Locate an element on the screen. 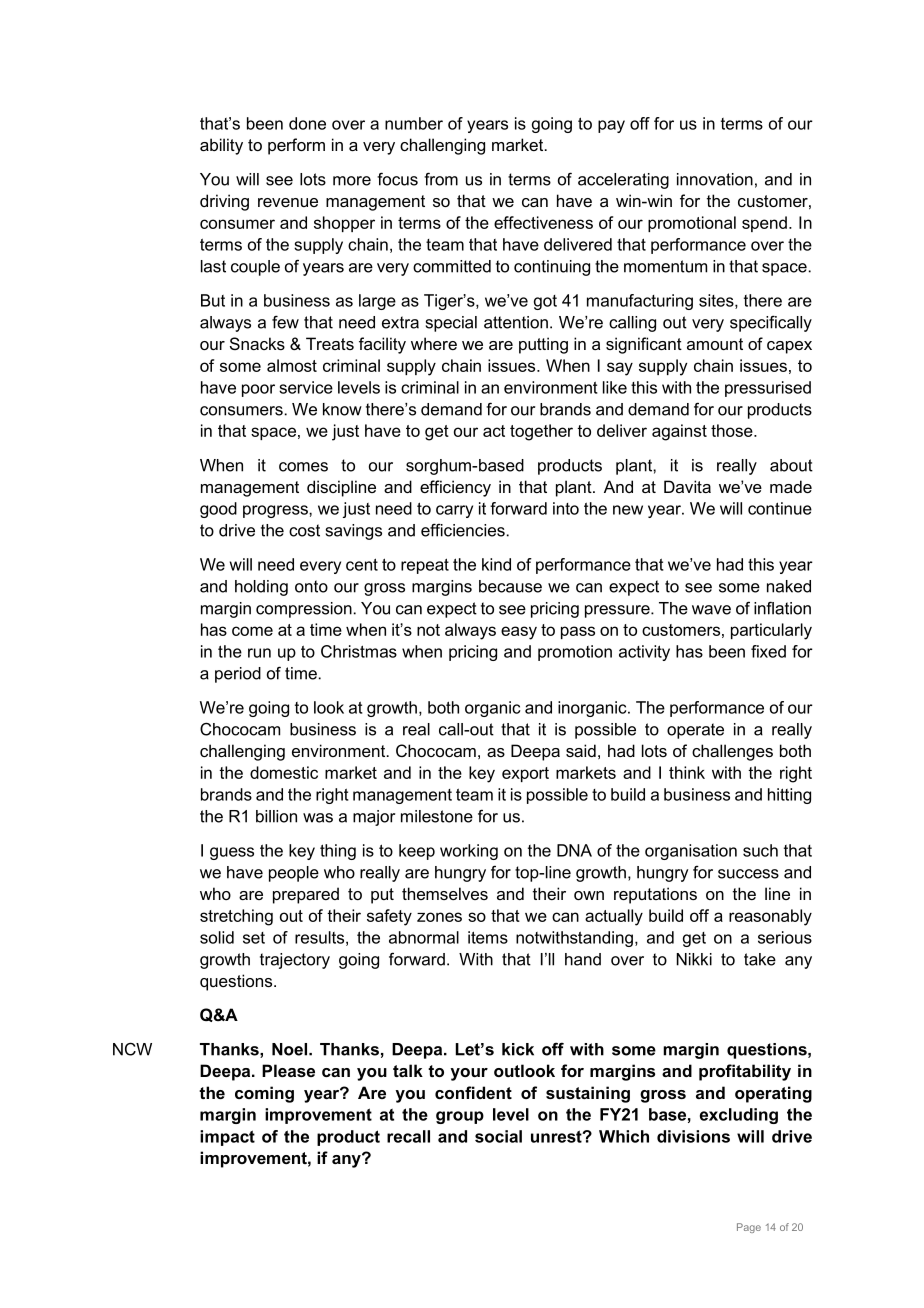 Image resolution: width=924 pixels, height=1308 pixels. putting is located at coordinates (543, 345).
